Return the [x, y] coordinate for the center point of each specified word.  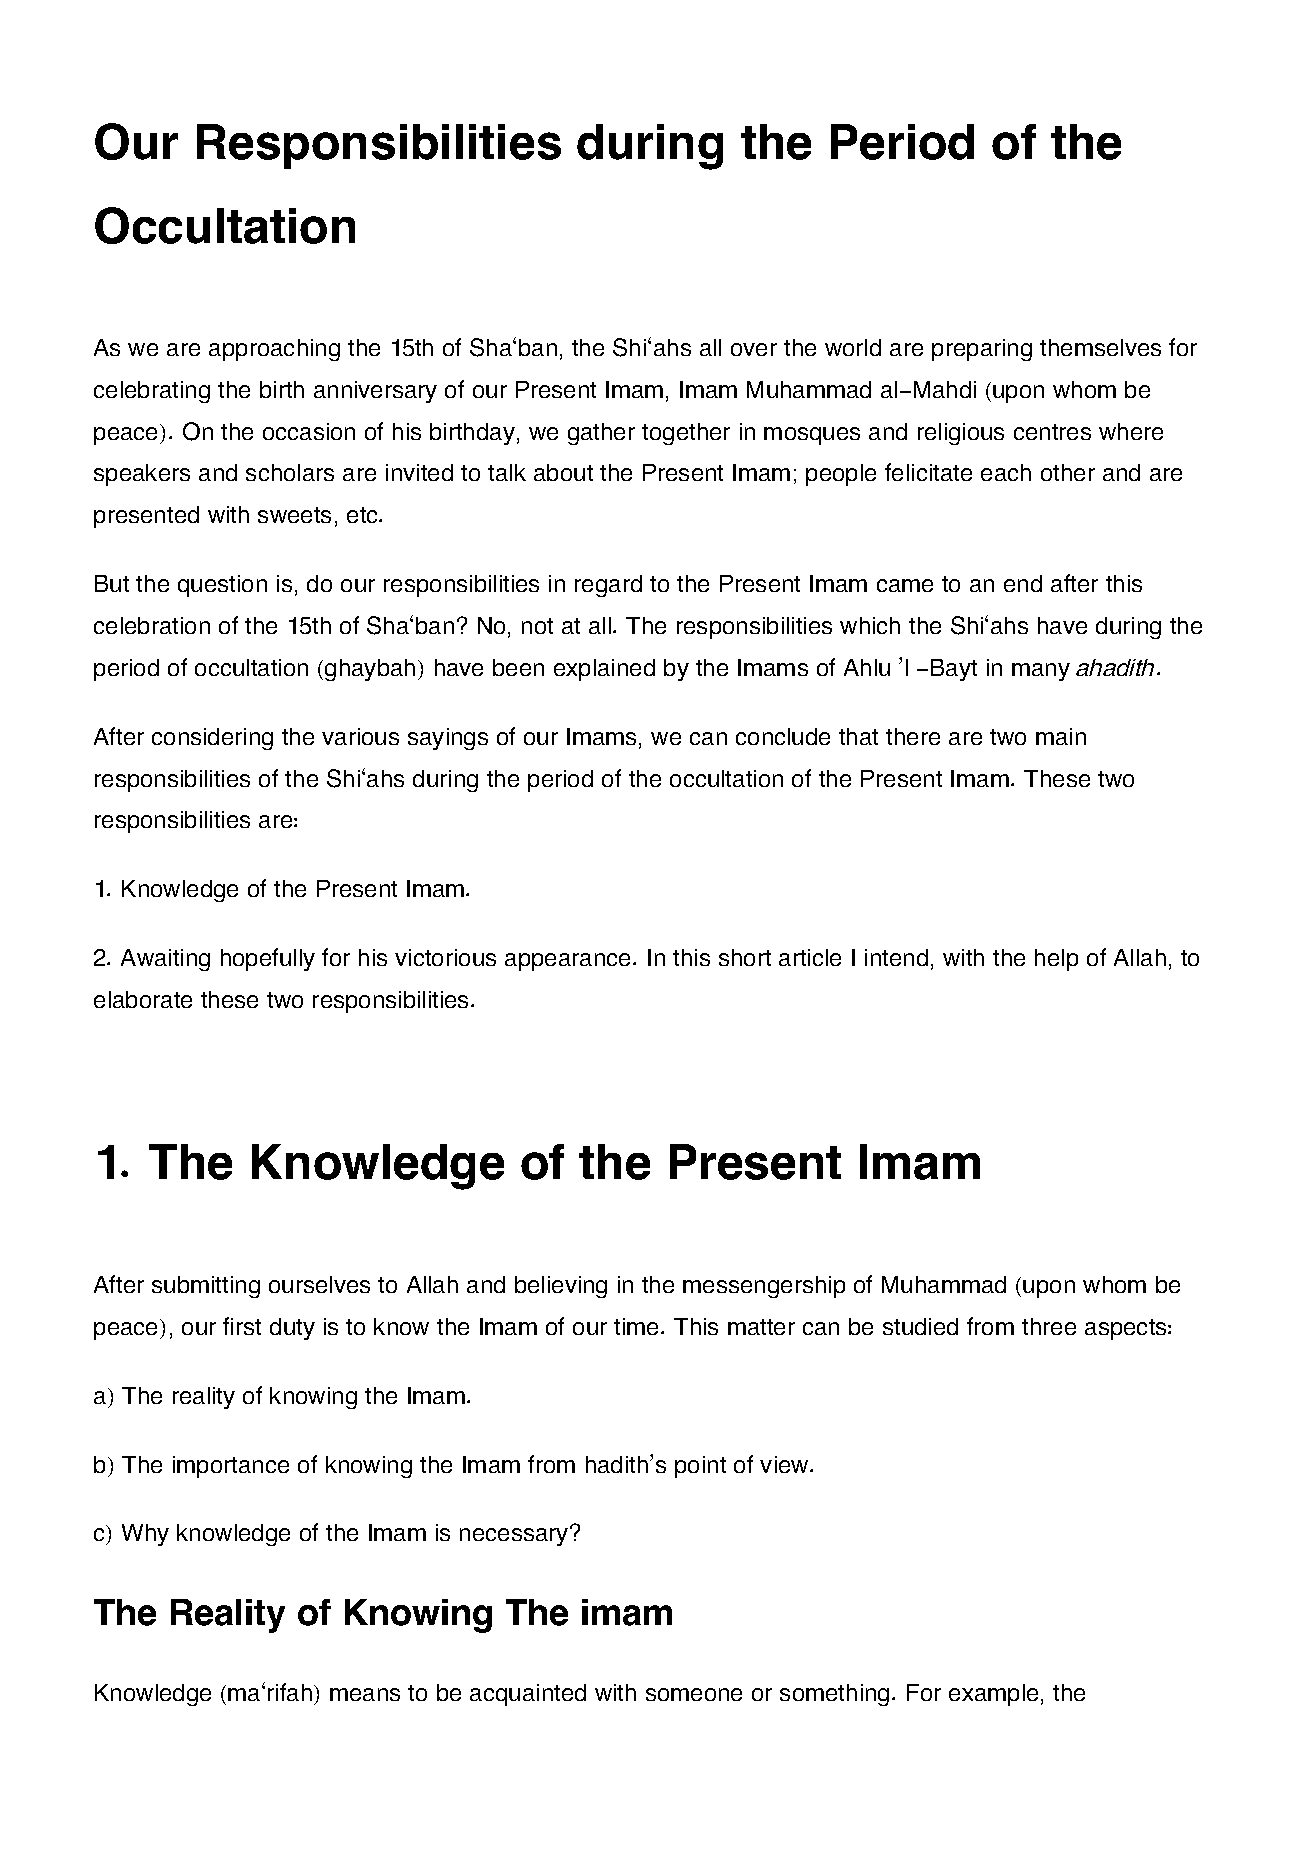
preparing [982, 350]
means [365, 1694]
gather [601, 434]
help [1056, 960]
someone [694, 1694]
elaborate [143, 999]
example [993, 1695]
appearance [569, 962]
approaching [274, 350]
